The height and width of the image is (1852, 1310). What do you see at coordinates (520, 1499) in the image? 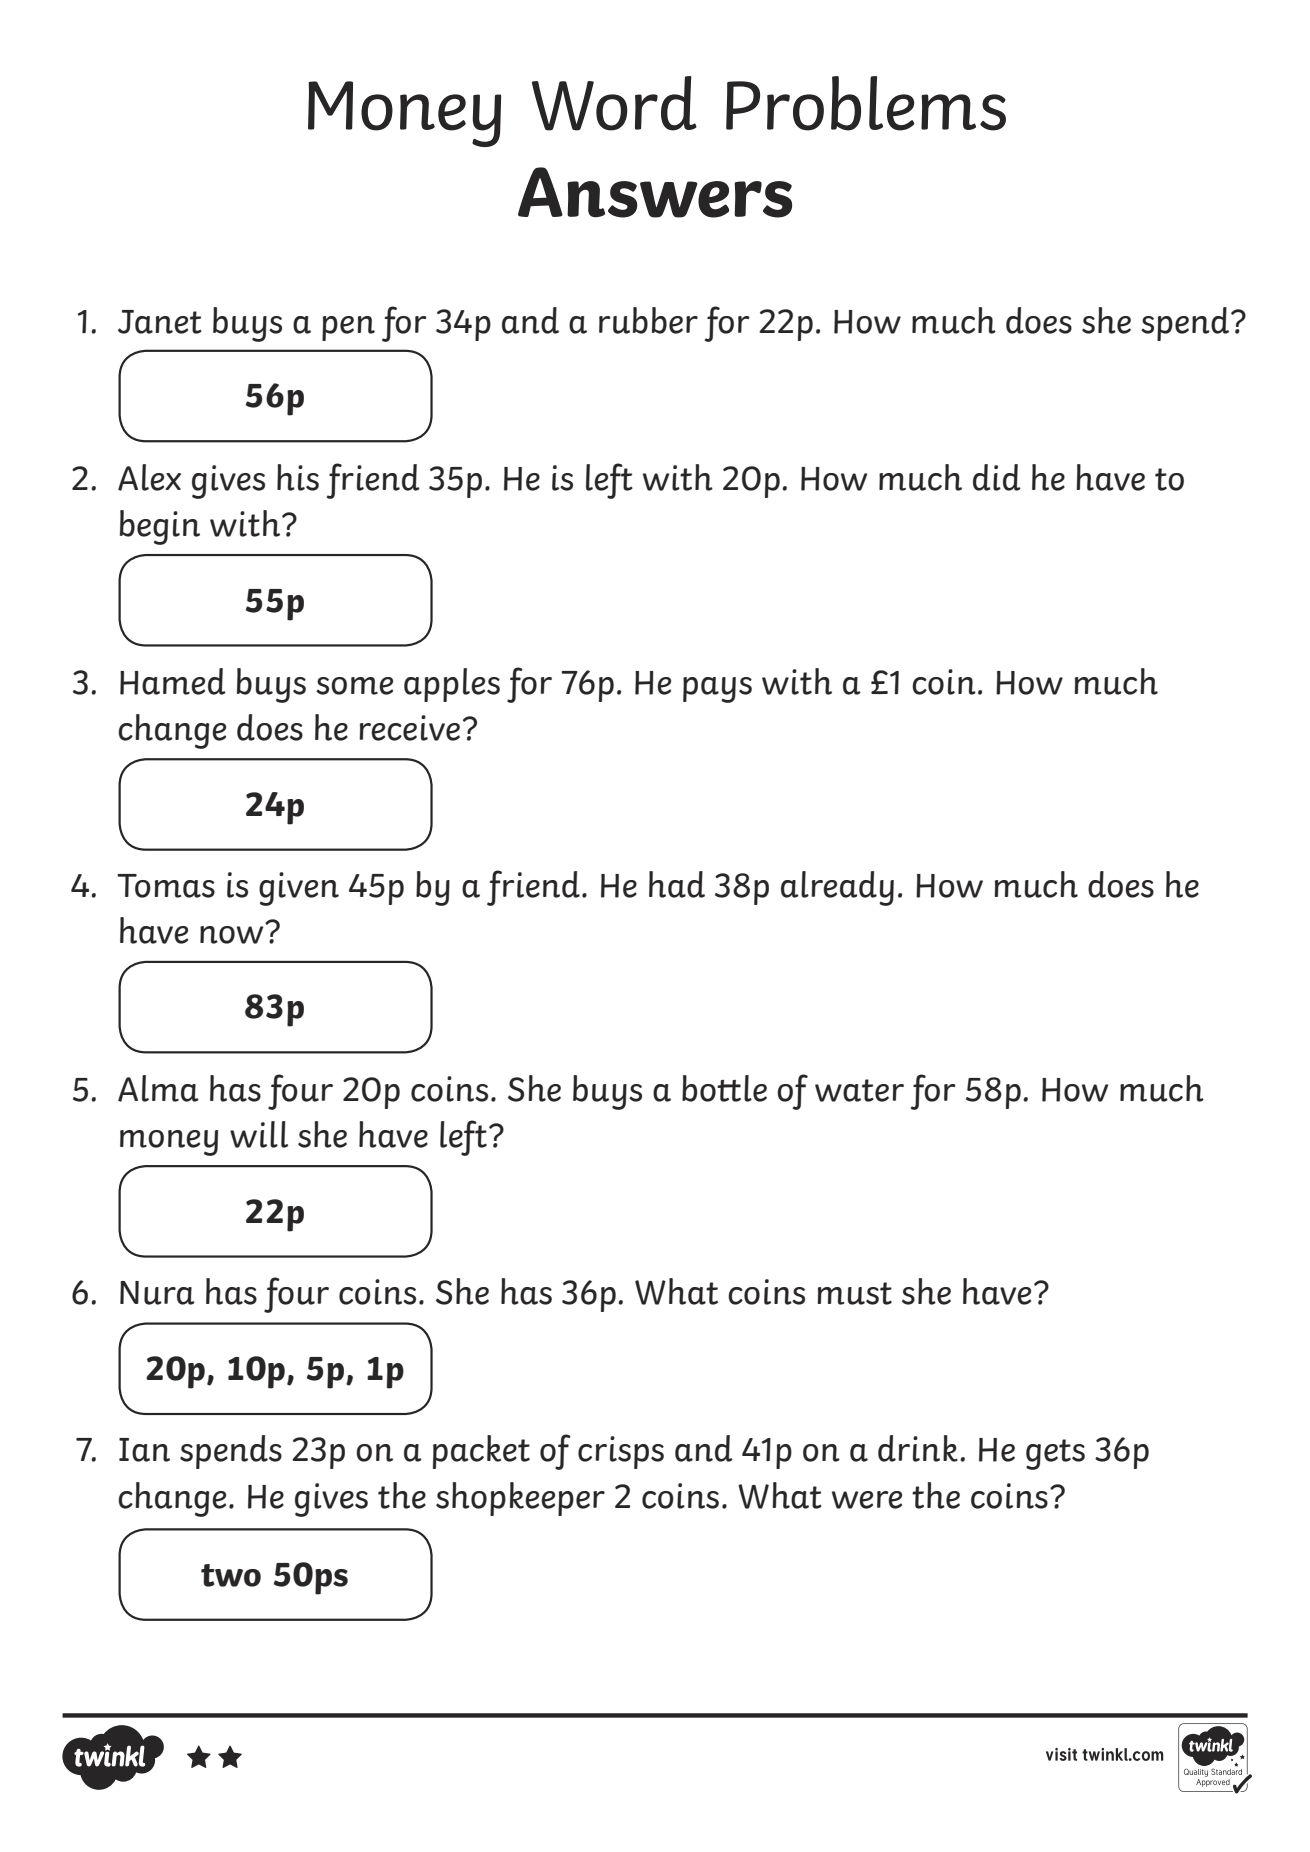
I see `shopkeeper` at bounding box center [520, 1499].
